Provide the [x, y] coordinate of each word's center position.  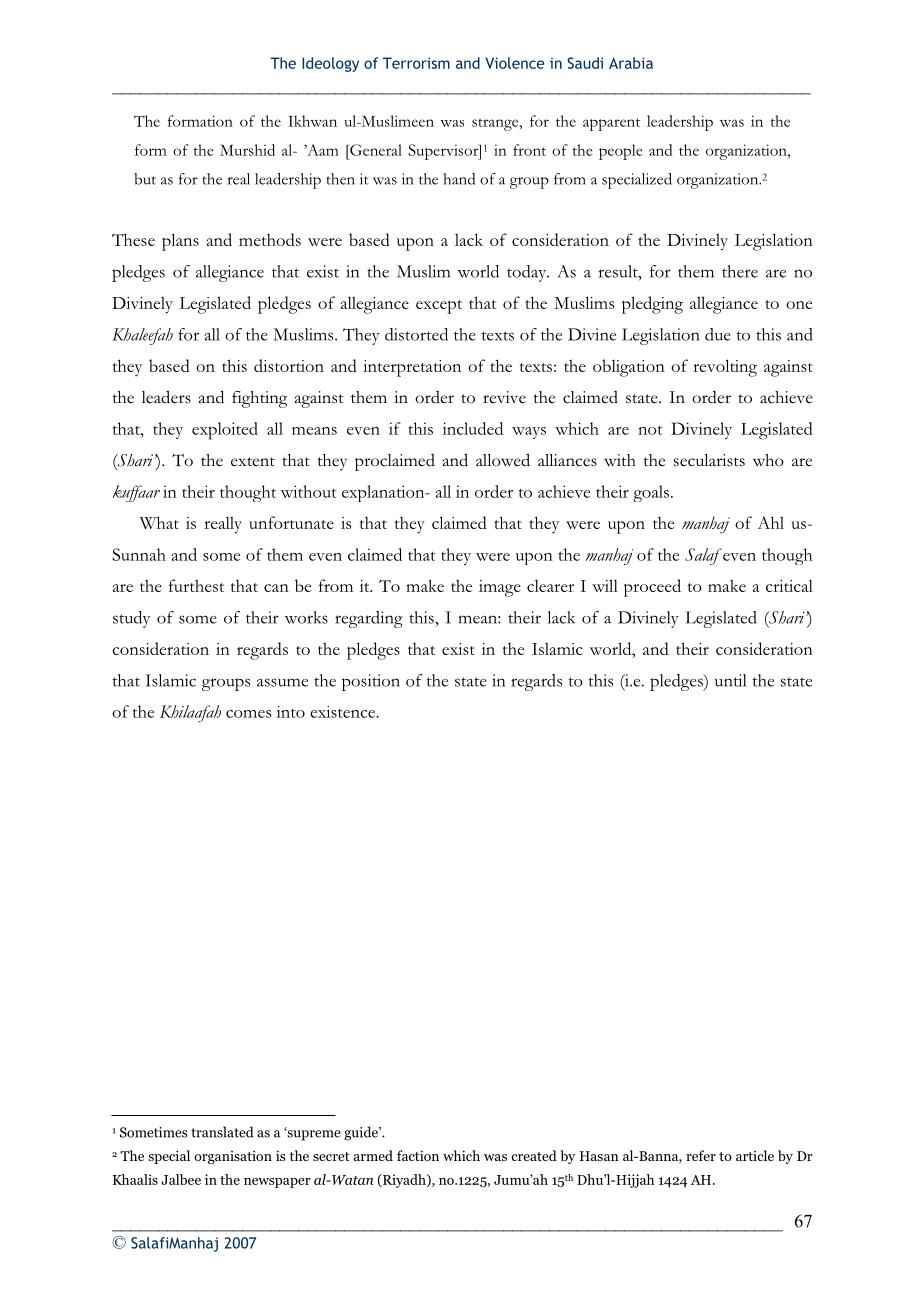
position [371, 682]
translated [222, 1132]
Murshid [247, 150]
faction [418, 1155]
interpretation [412, 368]
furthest [196, 585]
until [731, 680]
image [500, 588]
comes [248, 714]
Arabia [631, 63]
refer [701, 1155]
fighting [259, 399]
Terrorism [416, 63]
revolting [725, 368]
